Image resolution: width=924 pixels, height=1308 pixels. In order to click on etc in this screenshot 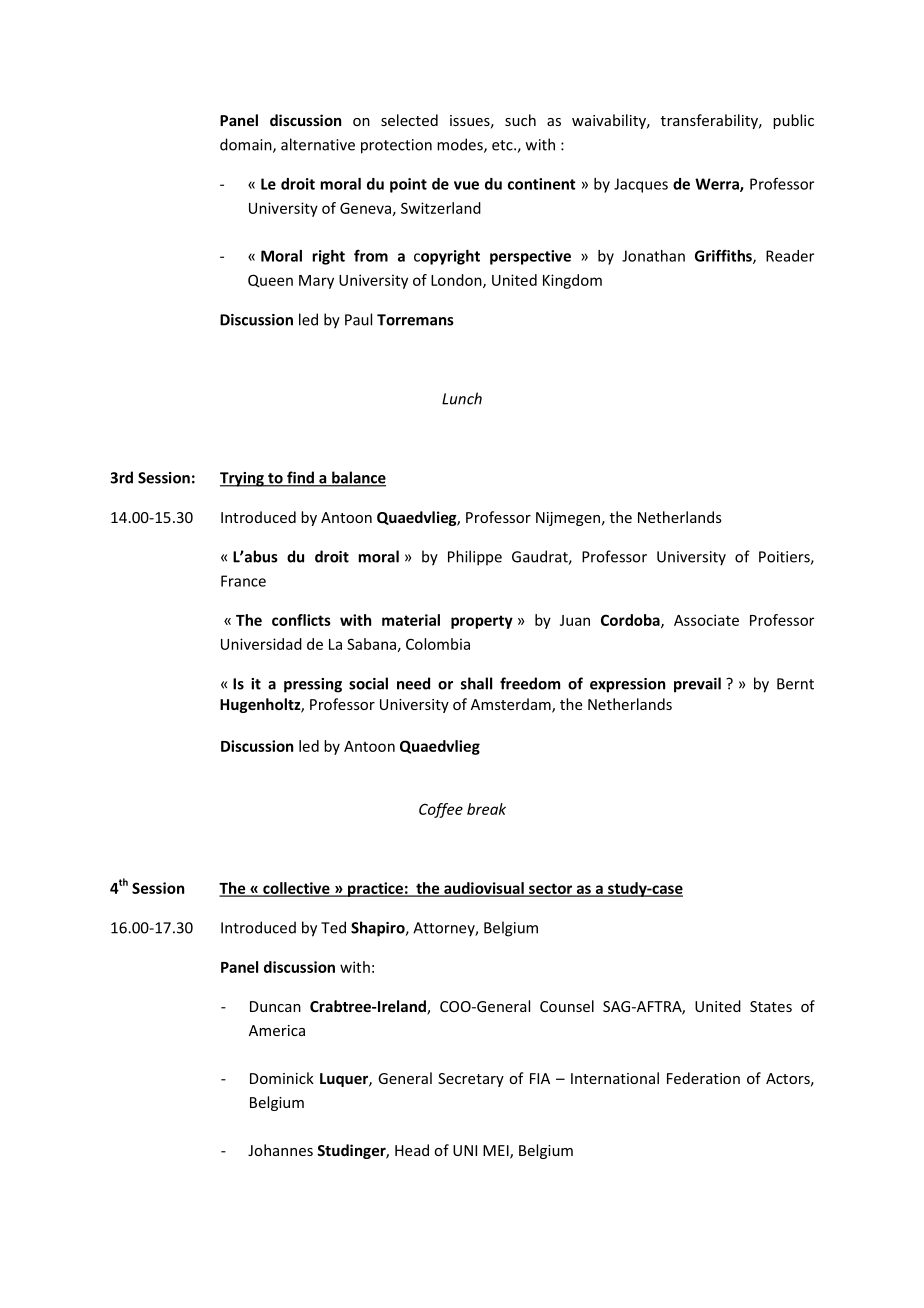, I will do `click(503, 145)`.
